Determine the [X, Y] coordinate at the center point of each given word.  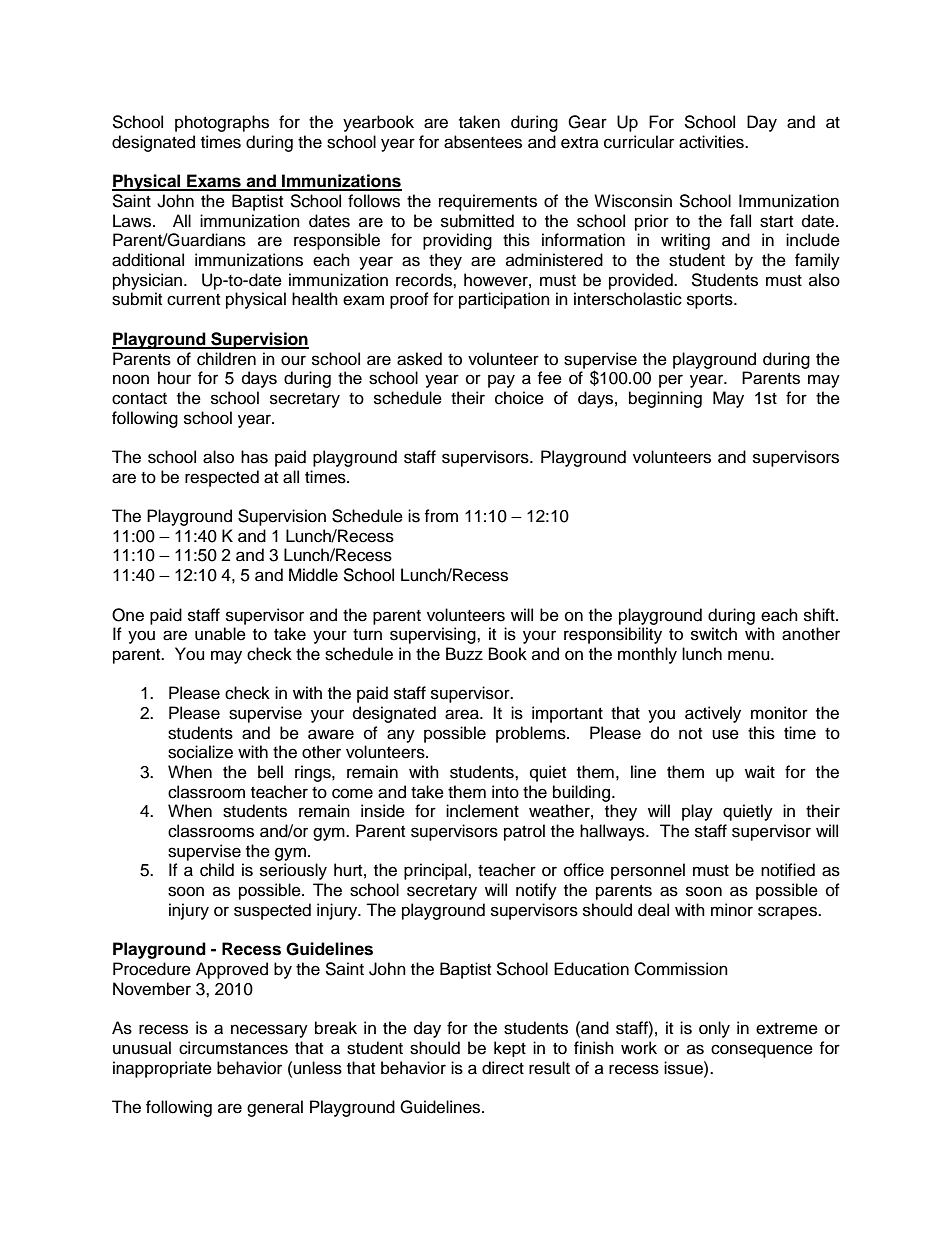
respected [222, 478]
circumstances [233, 1048]
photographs [222, 123]
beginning [665, 399]
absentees [483, 142]
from [441, 516]
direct [503, 1068]
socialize [200, 752]
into [505, 792]
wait [760, 772]
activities [712, 142]
